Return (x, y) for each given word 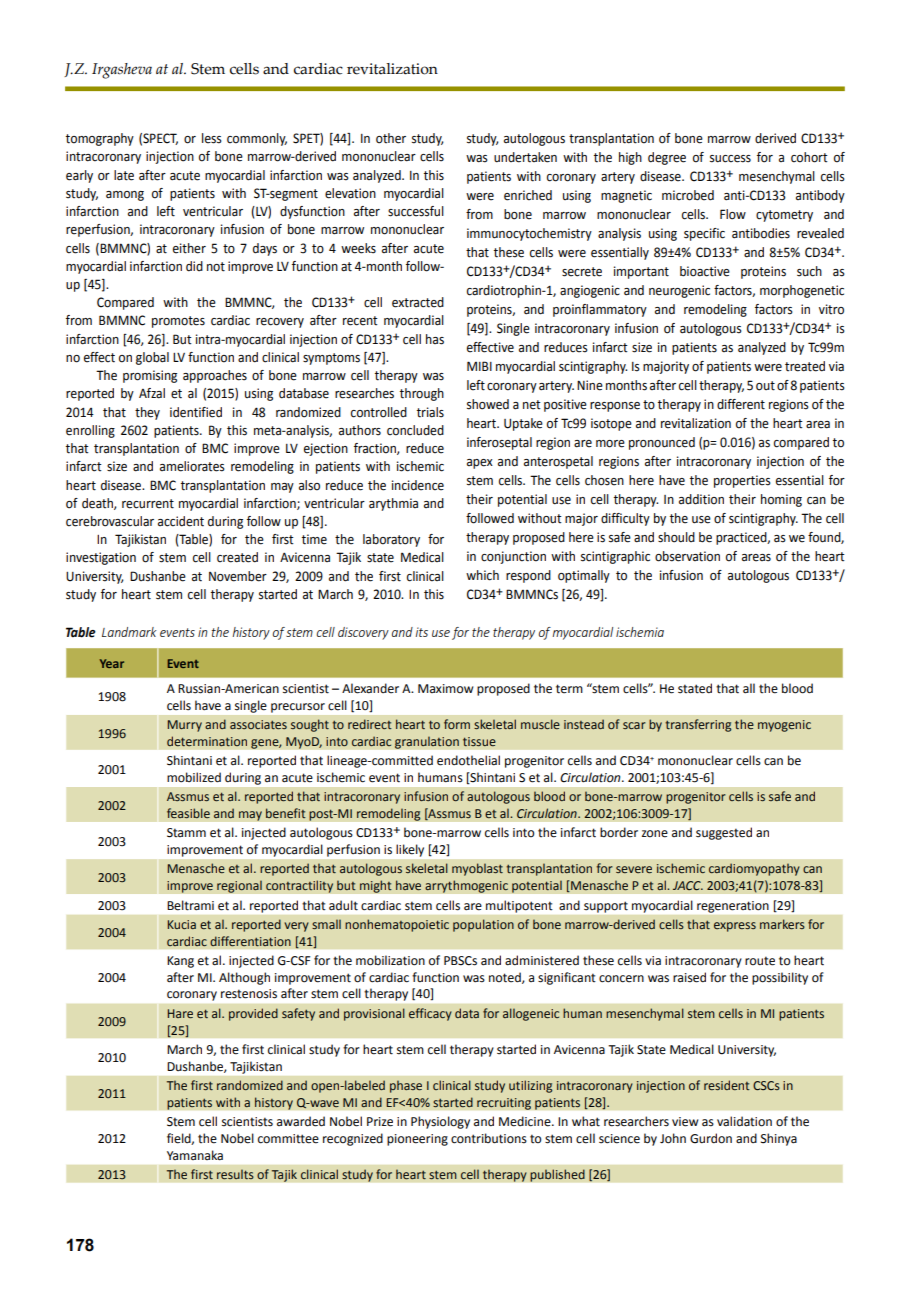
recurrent (148, 504)
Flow (733, 214)
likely (410, 850)
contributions (489, 1138)
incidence (418, 485)
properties (742, 481)
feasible (188, 813)
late (124, 175)
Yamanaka (195, 1155)
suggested (724, 833)
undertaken (525, 157)
